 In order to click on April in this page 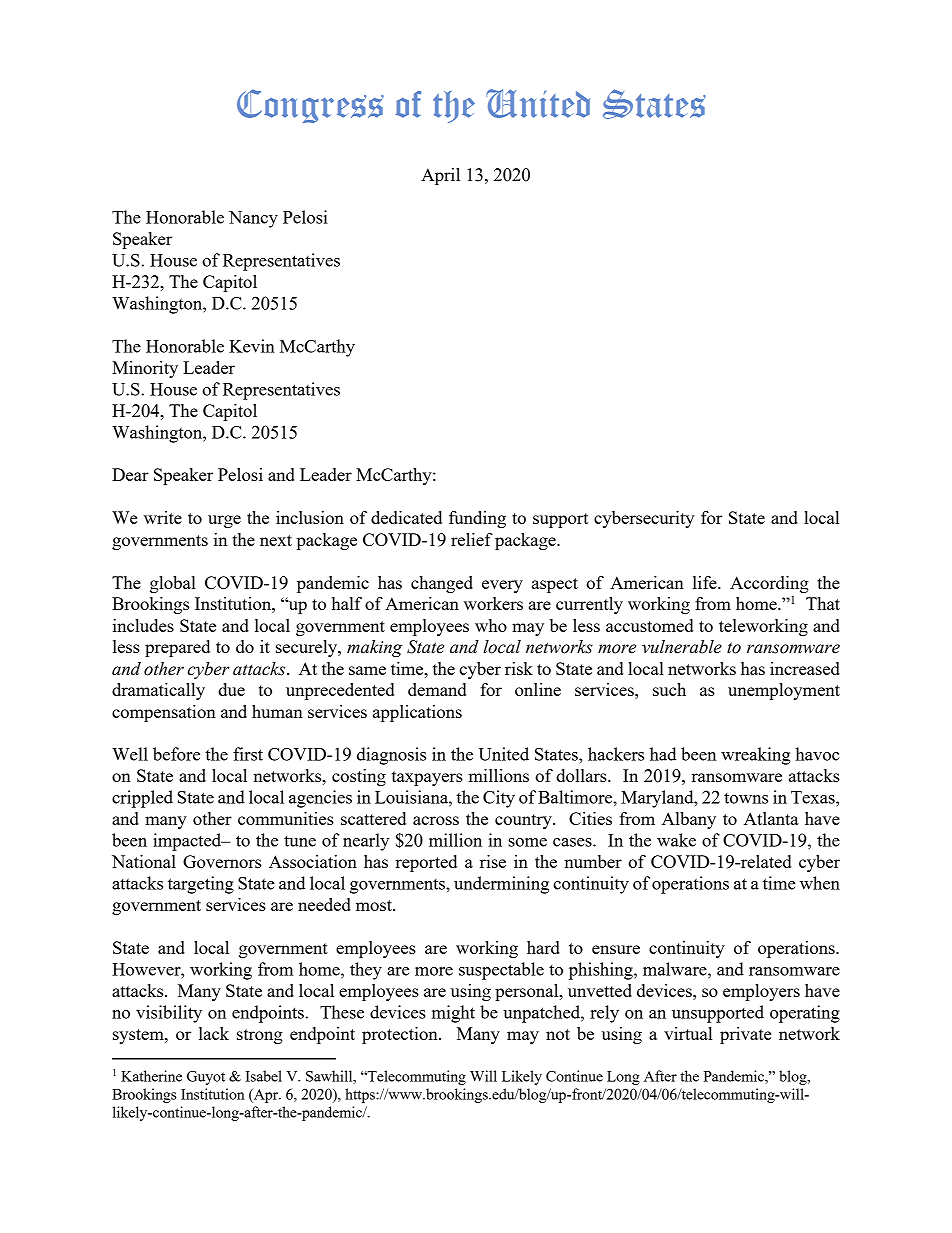, I will do `click(440, 176)`.
